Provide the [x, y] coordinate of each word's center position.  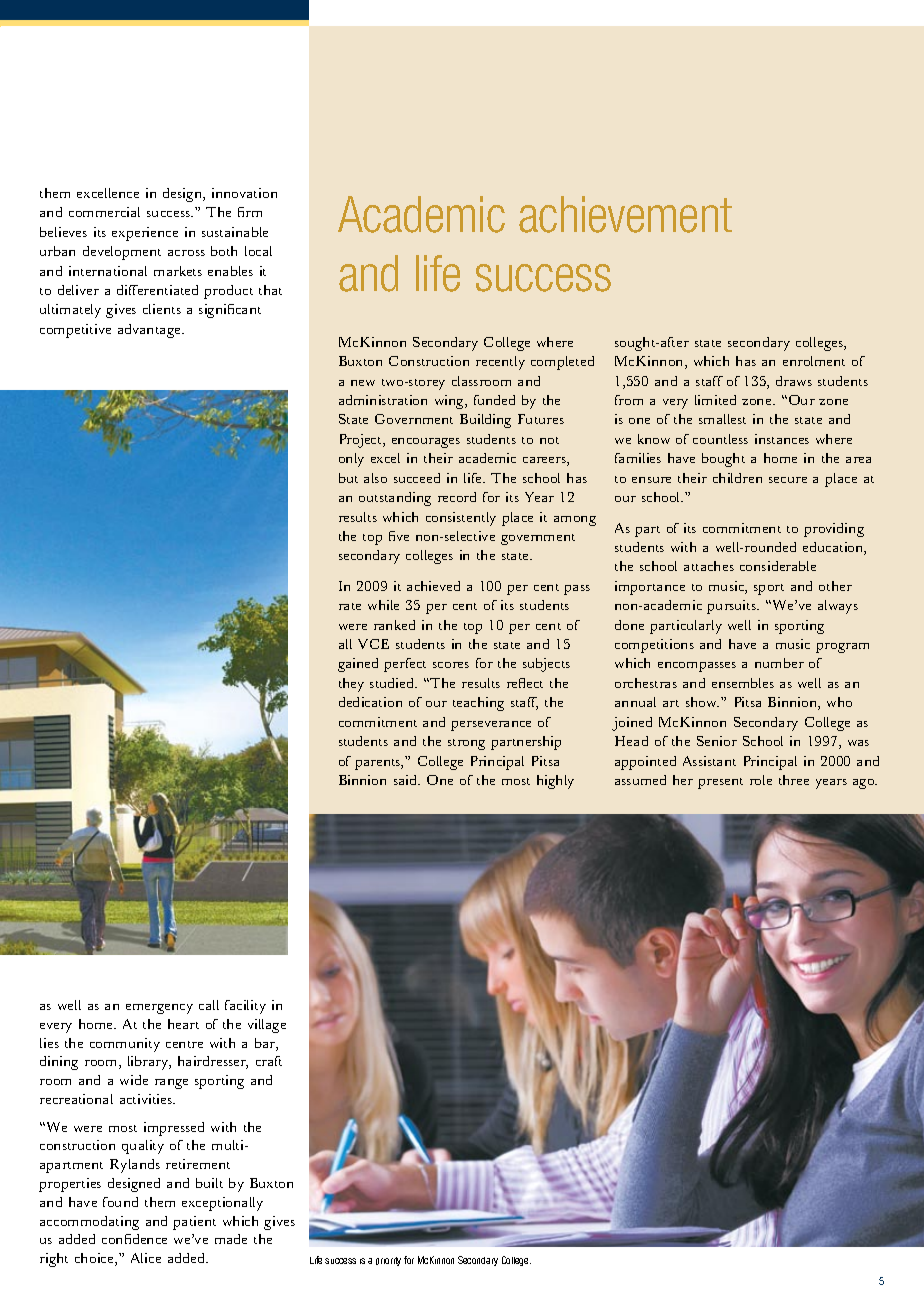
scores [451, 665]
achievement [625, 214]
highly [555, 782]
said [407, 780]
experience [145, 234]
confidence [134, 1239]
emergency [159, 1009]
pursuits [732, 607]
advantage [150, 331]
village [267, 1026]
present [720, 783]
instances [782, 439]
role [761, 780]
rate [350, 606]
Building [485, 421]
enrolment [814, 361]
